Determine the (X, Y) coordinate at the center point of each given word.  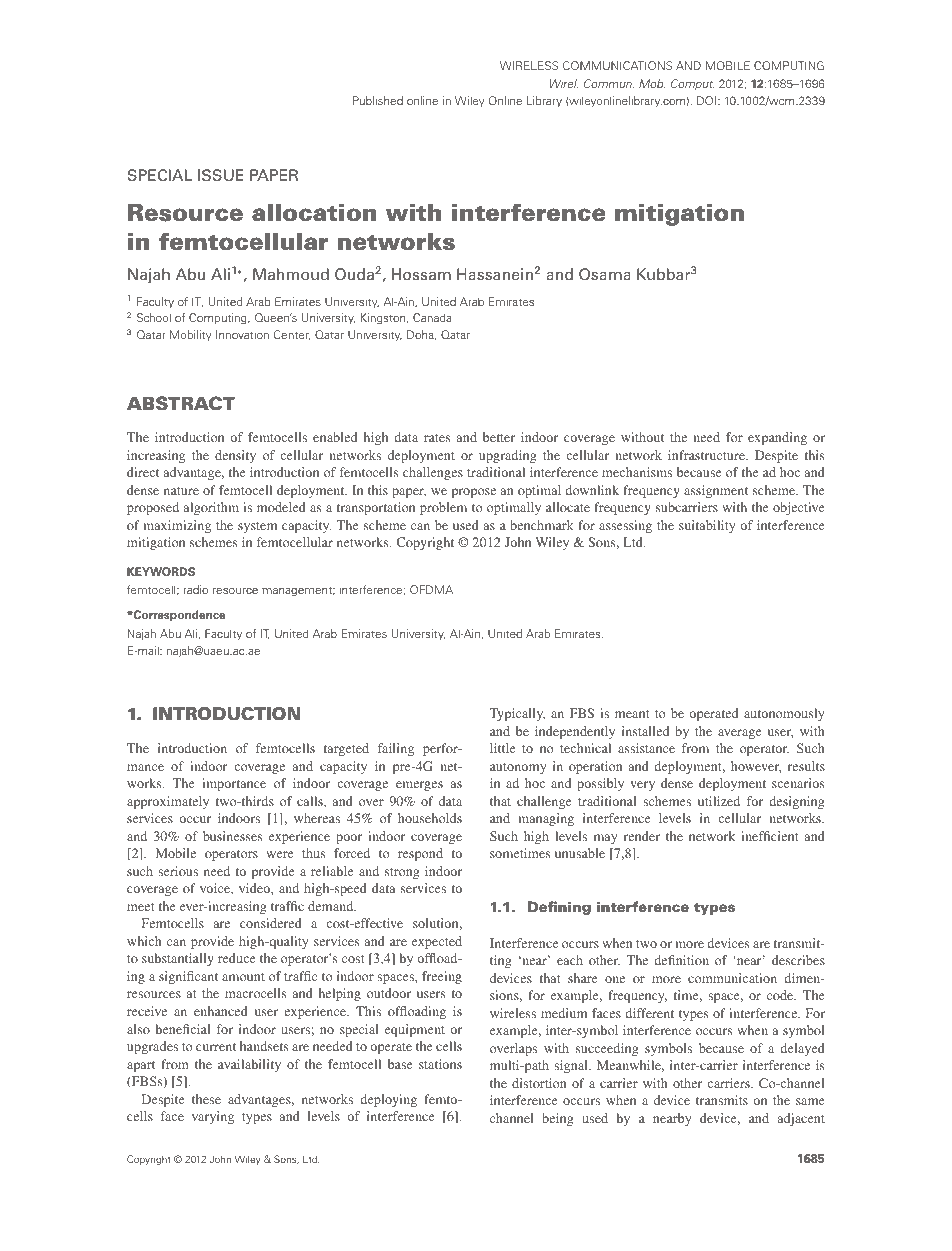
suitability (707, 526)
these (206, 1099)
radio (195, 589)
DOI (708, 100)
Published (378, 100)
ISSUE (221, 175)
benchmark (542, 525)
